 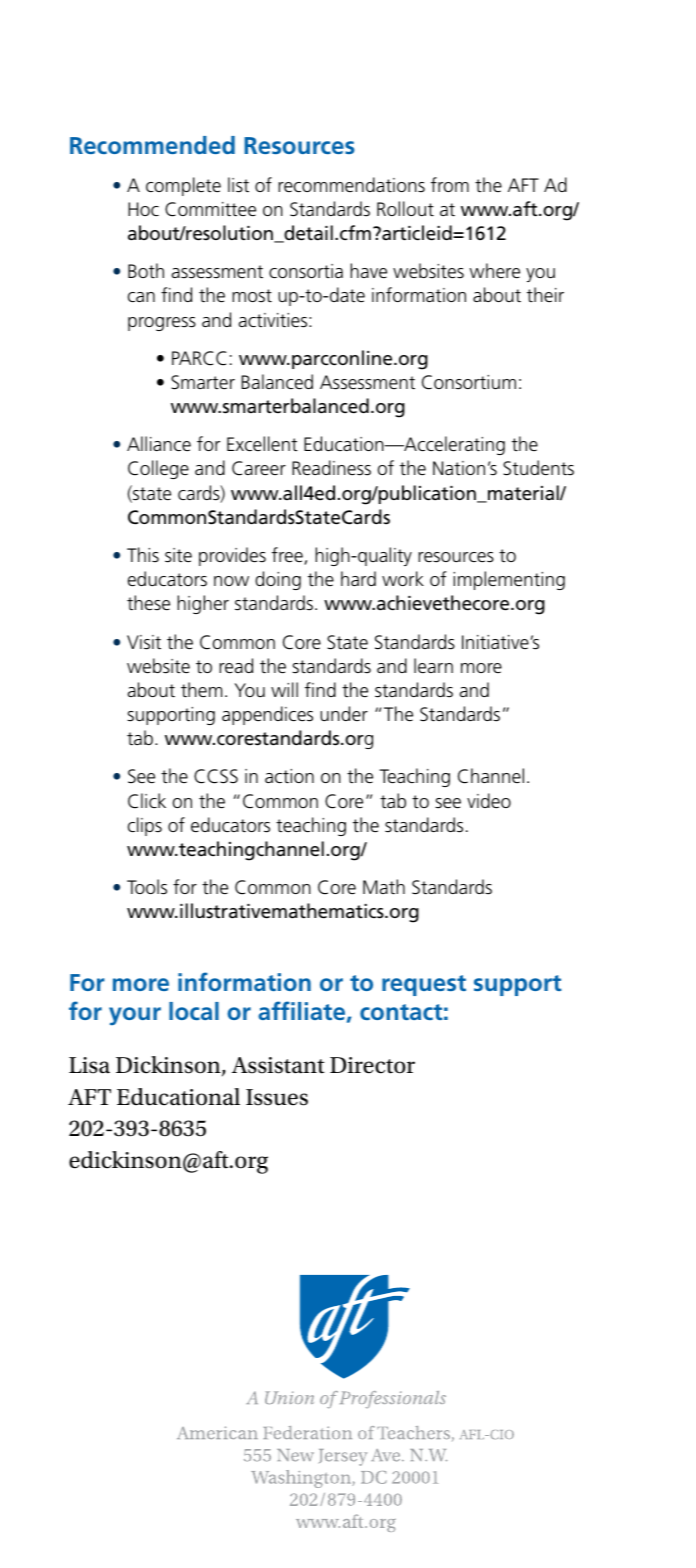 I want to click on implementing, so click(x=509, y=580).
